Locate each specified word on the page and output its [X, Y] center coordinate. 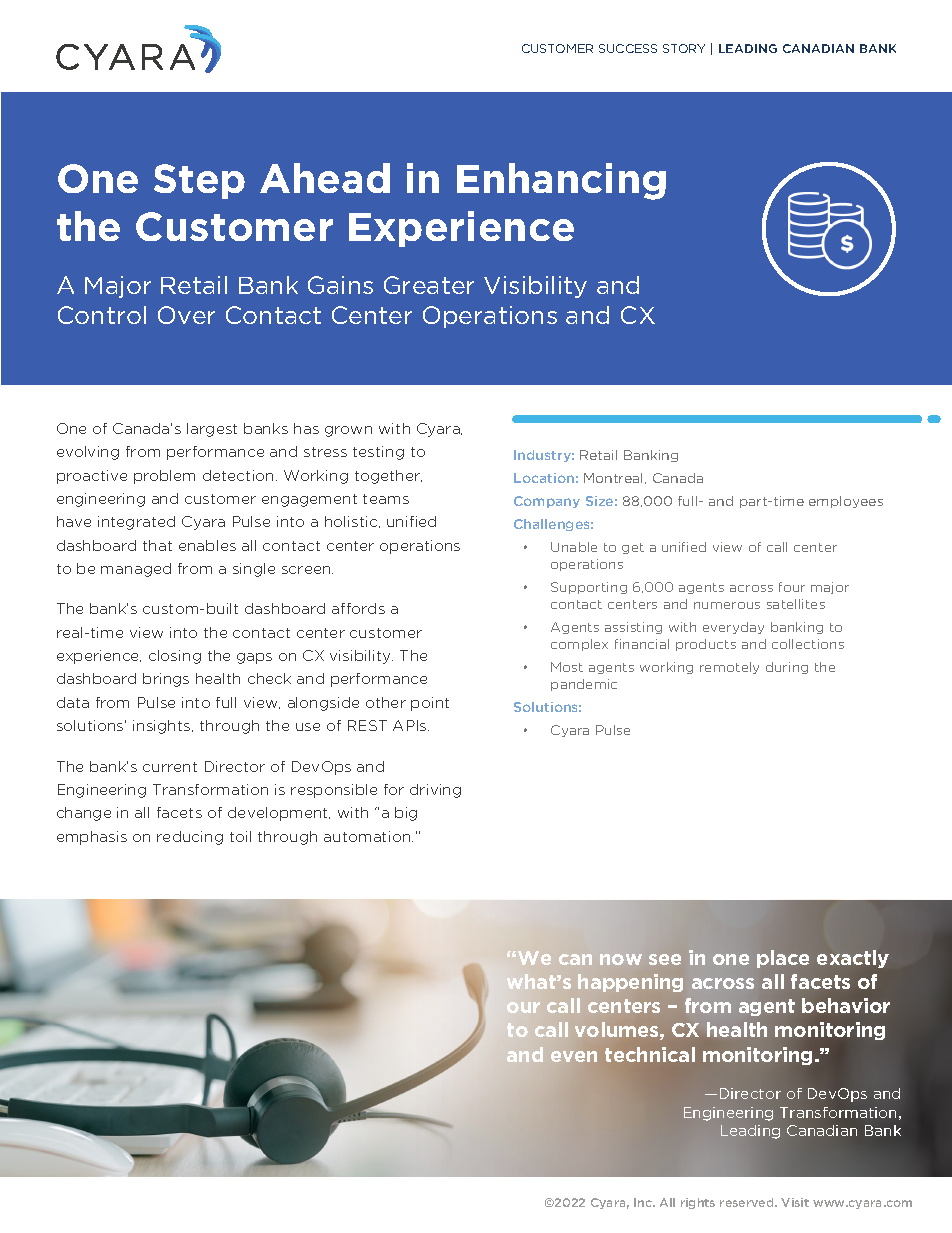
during [787, 668]
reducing [190, 838]
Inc [644, 1202]
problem [164, 477]
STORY [684, 48]
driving [435, 791]
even [574, 1056]
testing [378, 453]
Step [199, 181]
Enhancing [561, 181]
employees [846, 502]
